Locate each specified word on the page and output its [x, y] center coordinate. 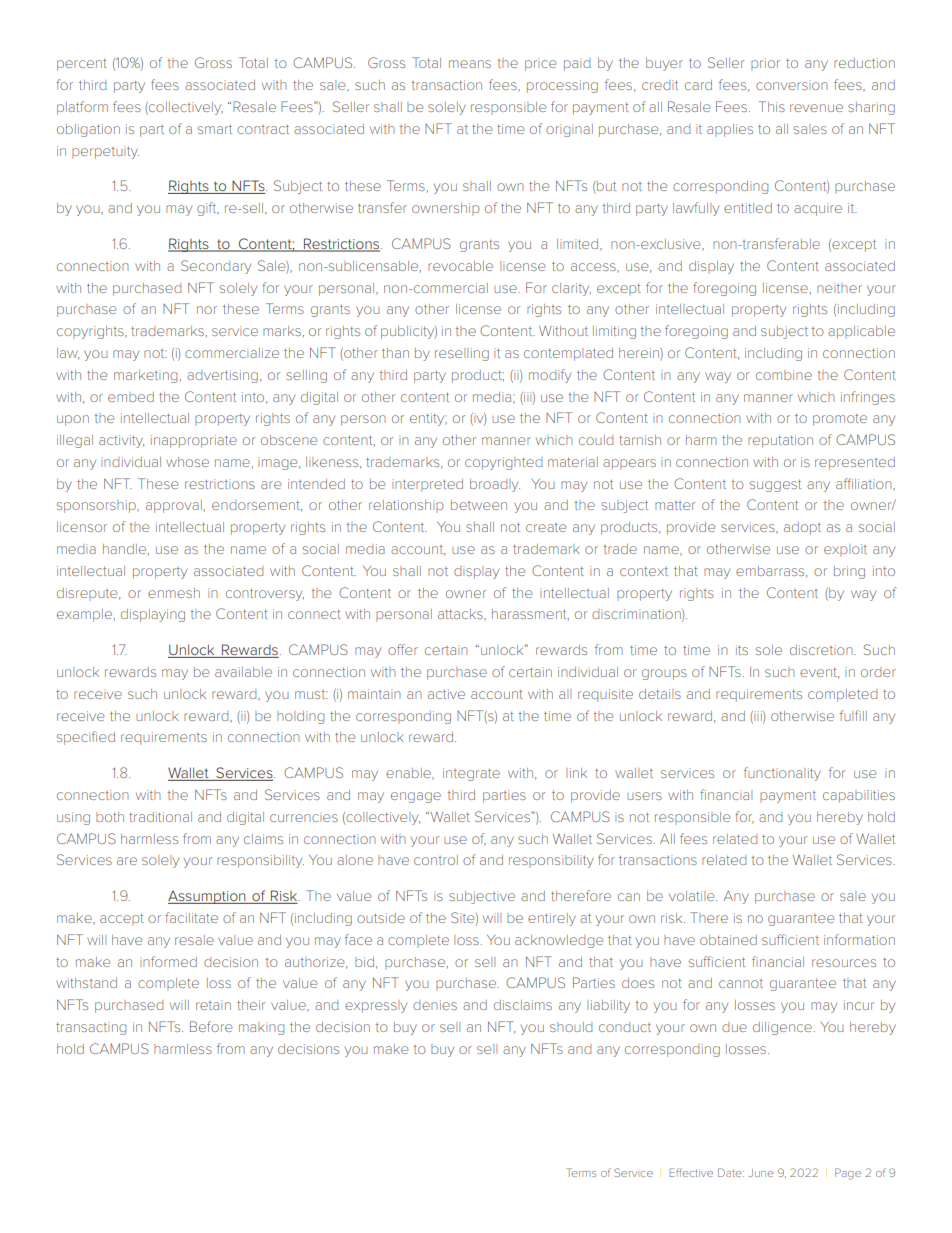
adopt [802, 528]
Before [211, 1026]
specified [86, 738]
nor [207, 310]
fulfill [853, 715]
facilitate [191, 917]
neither [839, 288]
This [772, 106]
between [479, 505]
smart [215, 129]
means [470, 64]
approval [174, 506]
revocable [460, 266]
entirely [552, 919]
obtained [728, 940]
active [446, 694]
